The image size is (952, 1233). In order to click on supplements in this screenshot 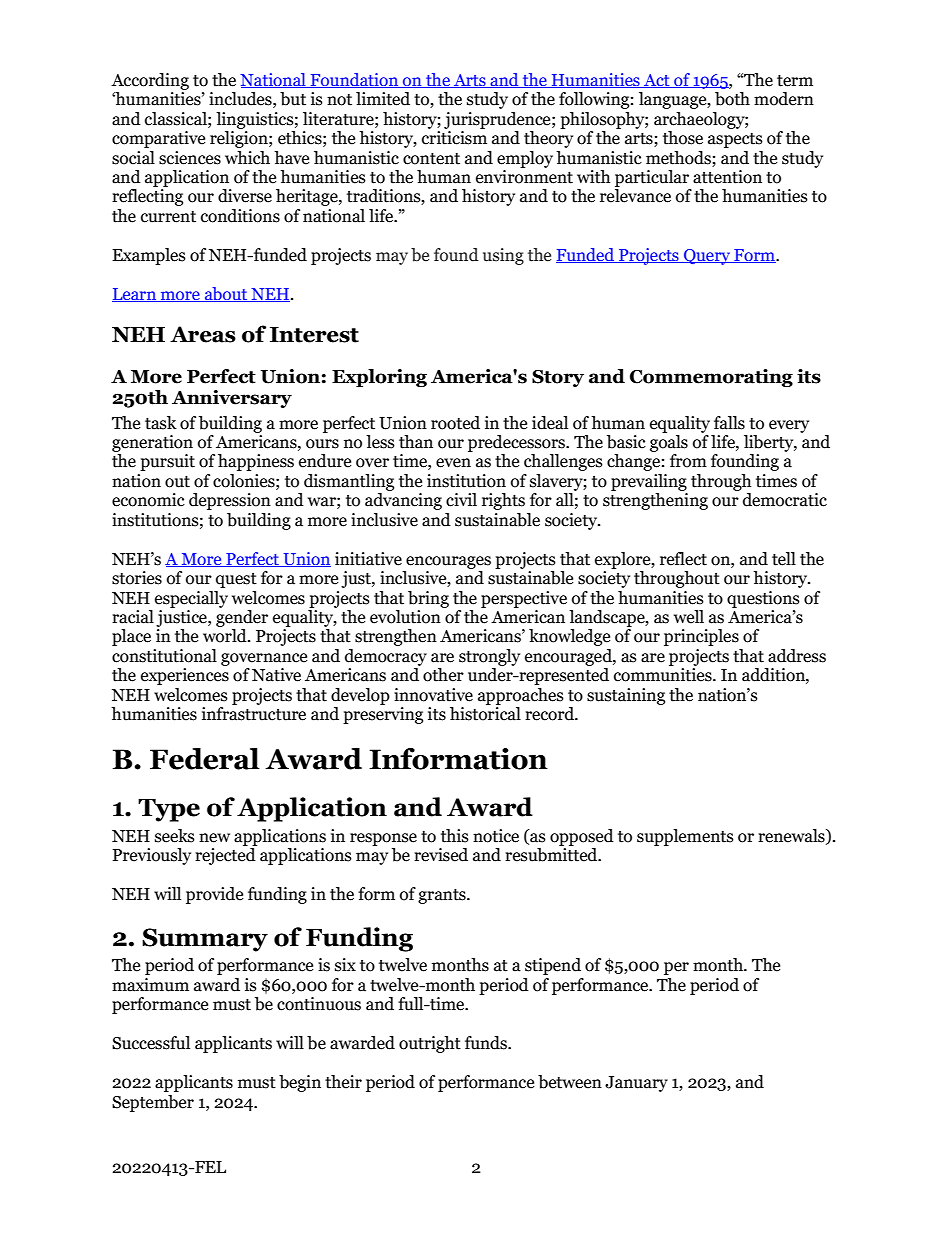, I will do `click(685, 837)`.
